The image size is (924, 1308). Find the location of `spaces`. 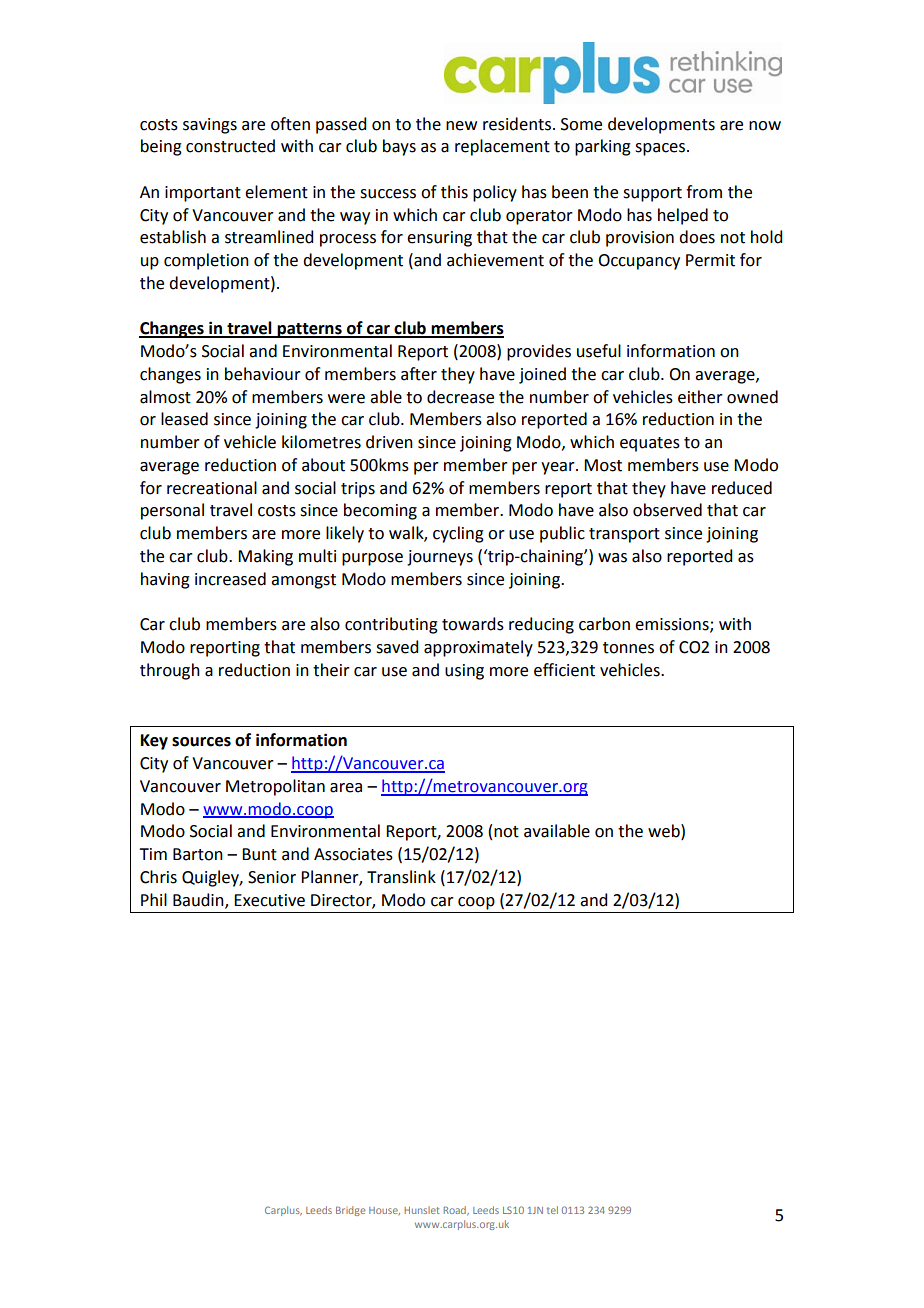

spaces is located at coordinates (661, 149).
